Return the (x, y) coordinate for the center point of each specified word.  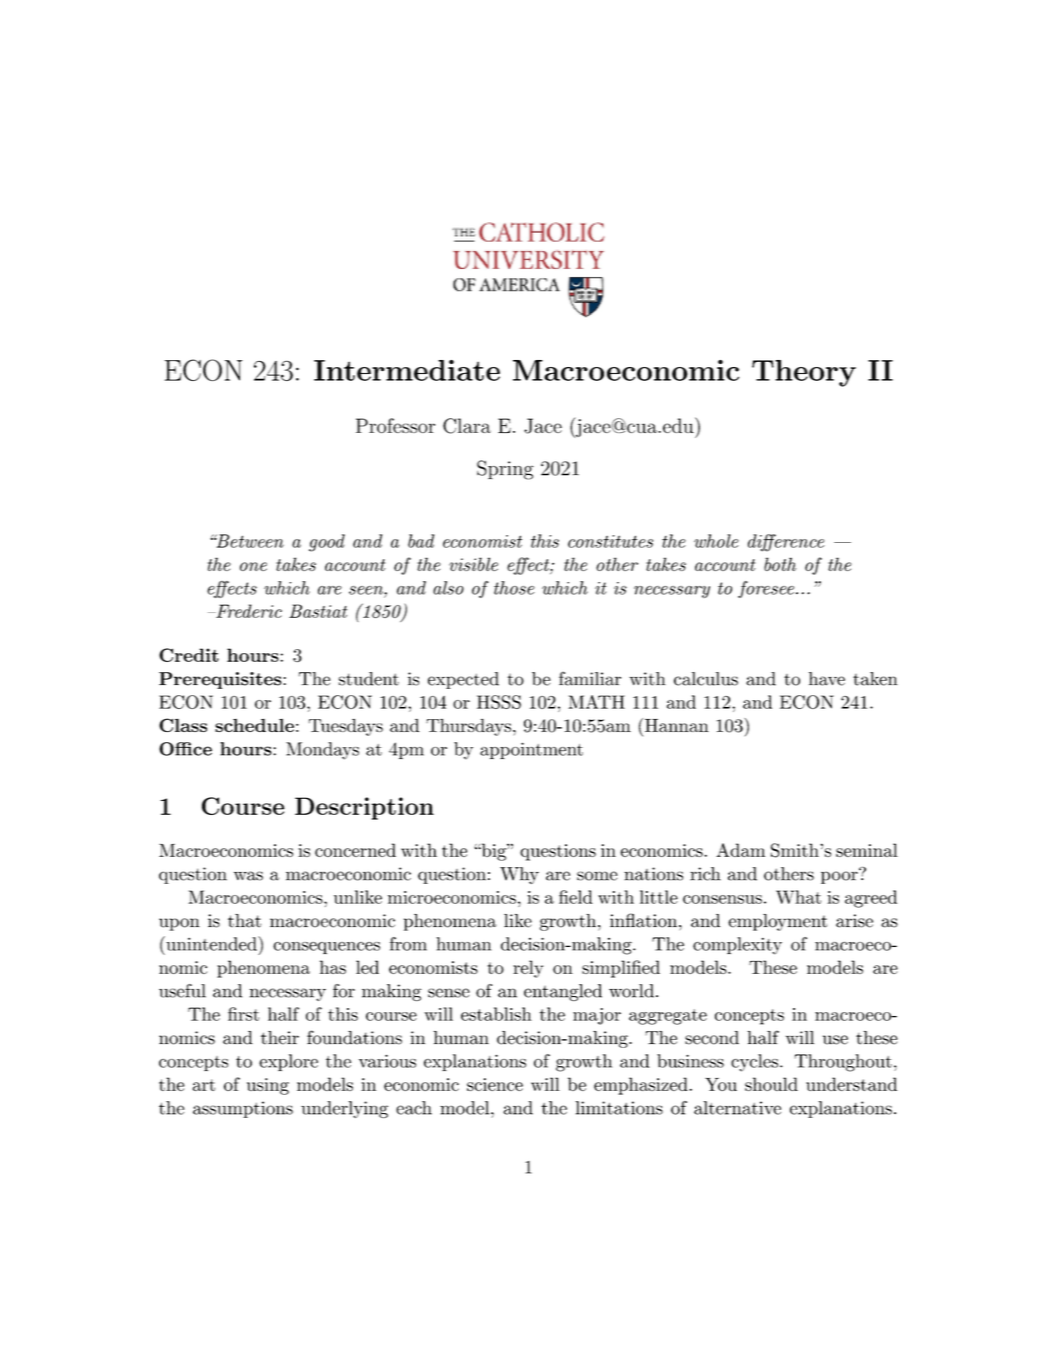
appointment (531, 750)
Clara (467, 426)
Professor (395, 425)
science (495, 1084)
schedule (254, 725)
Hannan (677, 725)
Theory (804, 373)
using (268, 1086)
